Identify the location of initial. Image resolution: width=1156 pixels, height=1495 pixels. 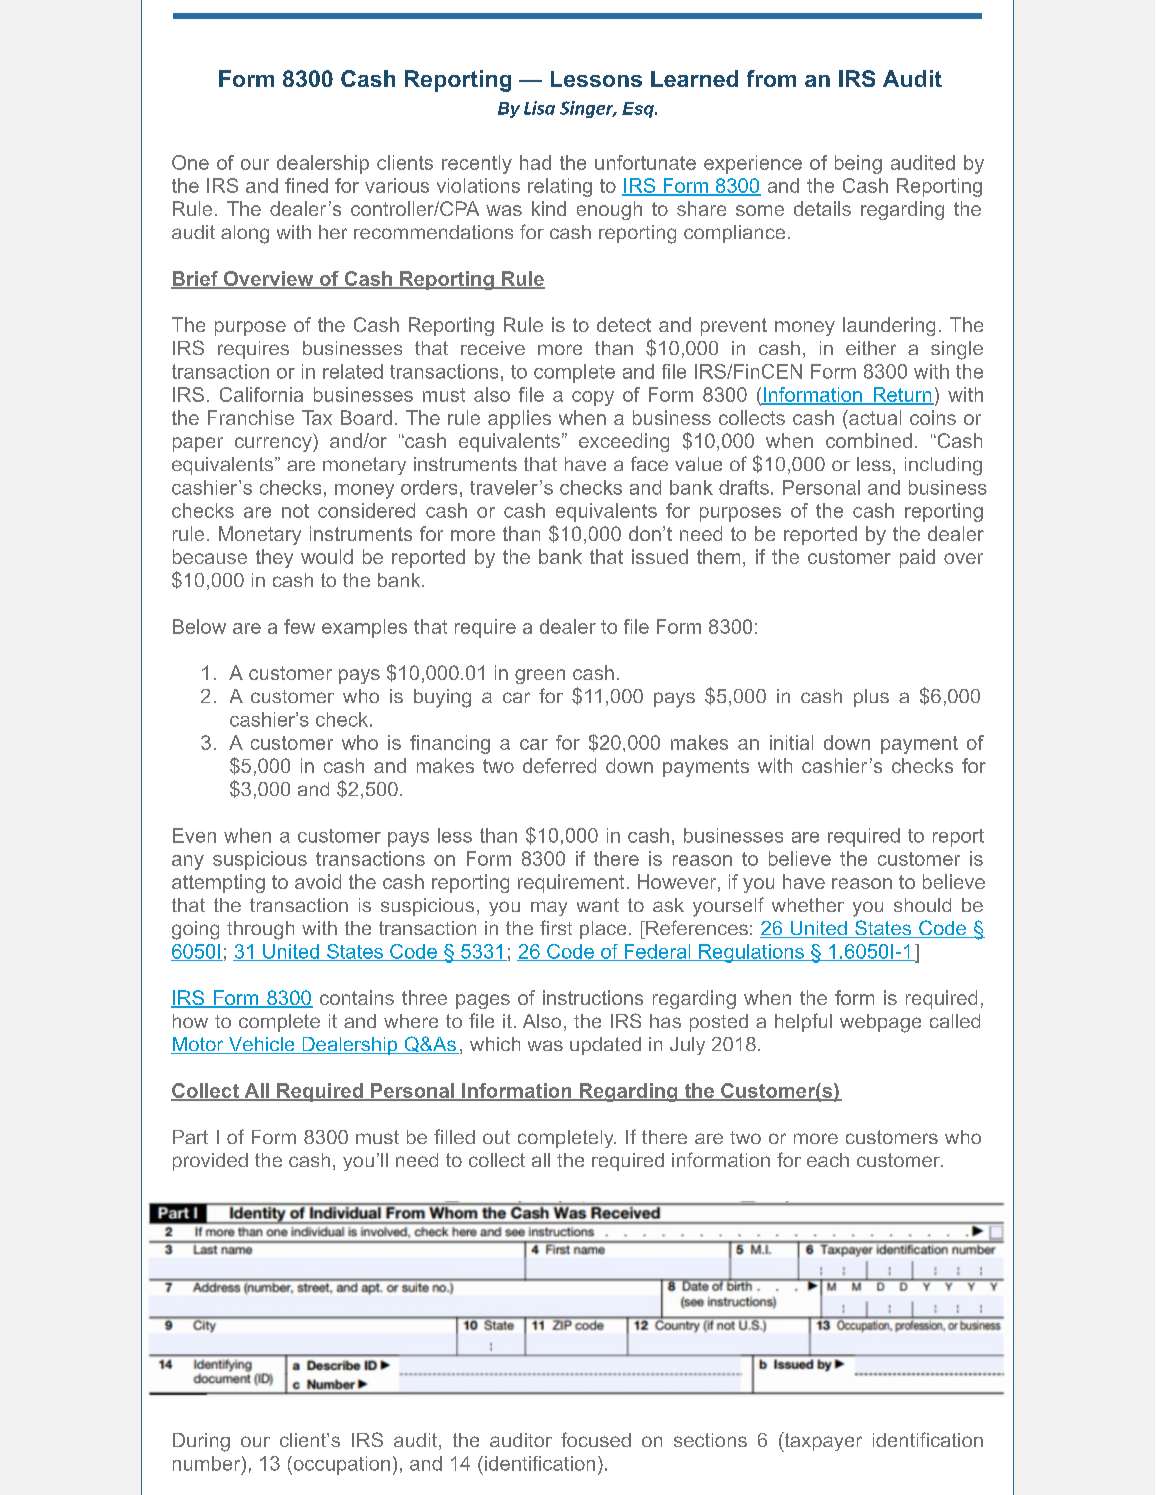
(791, 742).
